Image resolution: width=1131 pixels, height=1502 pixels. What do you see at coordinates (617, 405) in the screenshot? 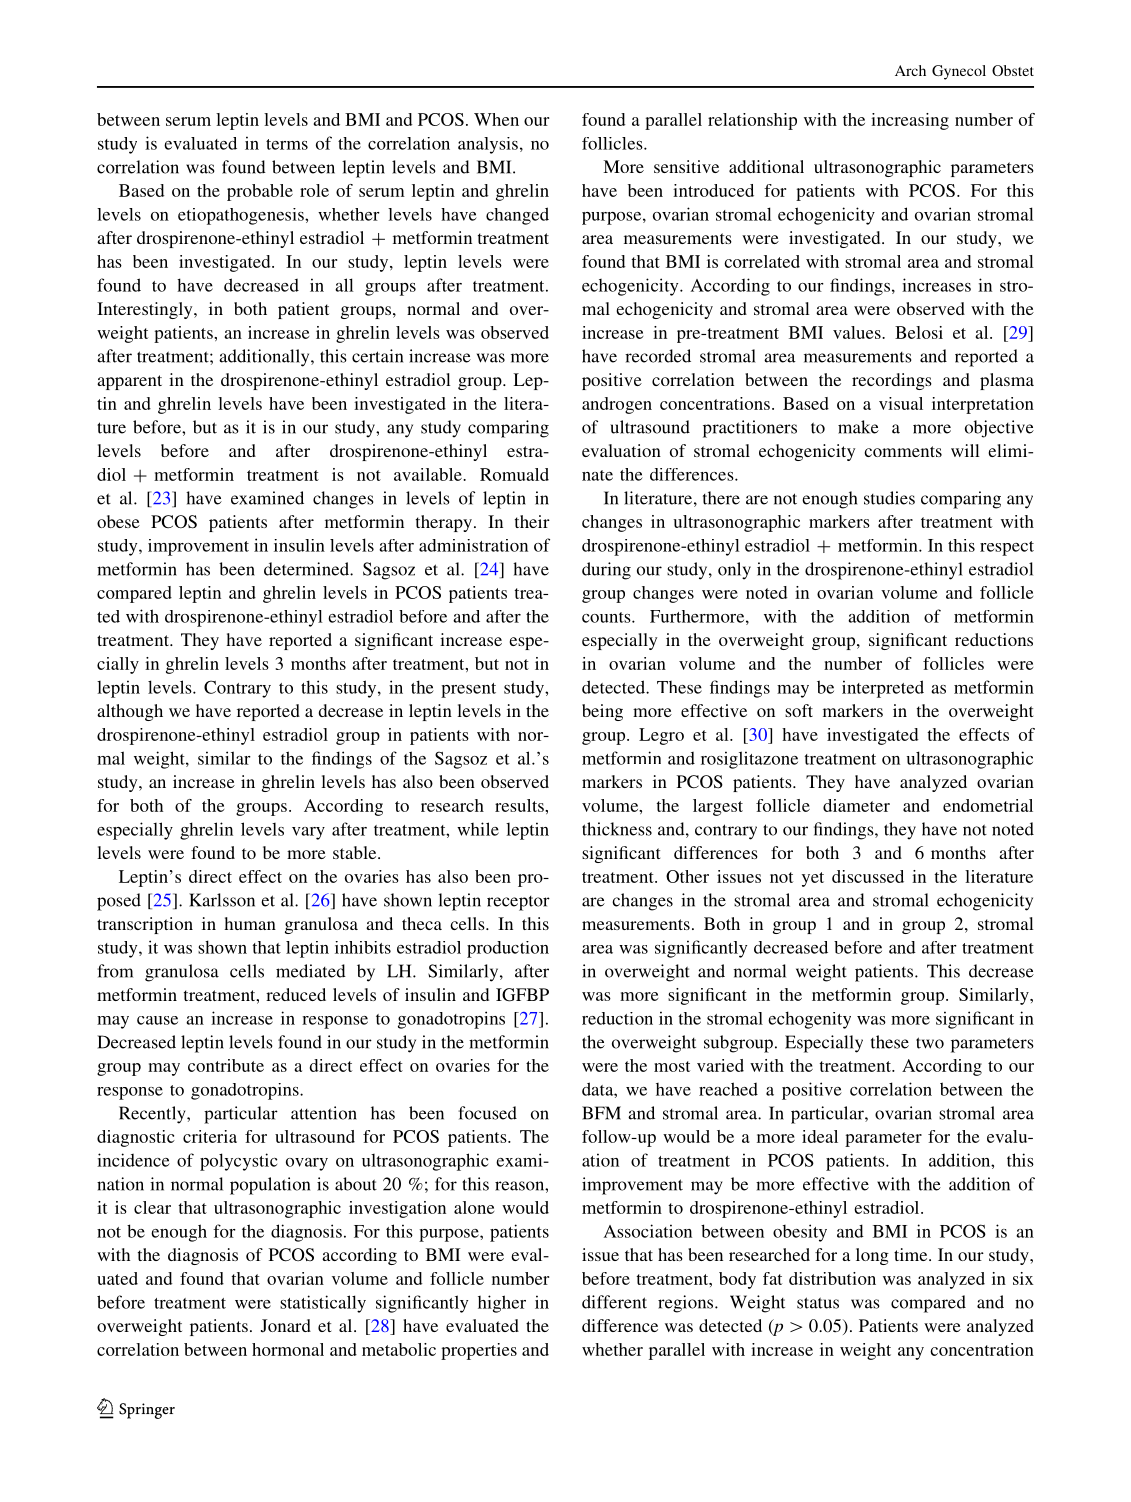
I see `androgen` at bounding box center [617, 405].
